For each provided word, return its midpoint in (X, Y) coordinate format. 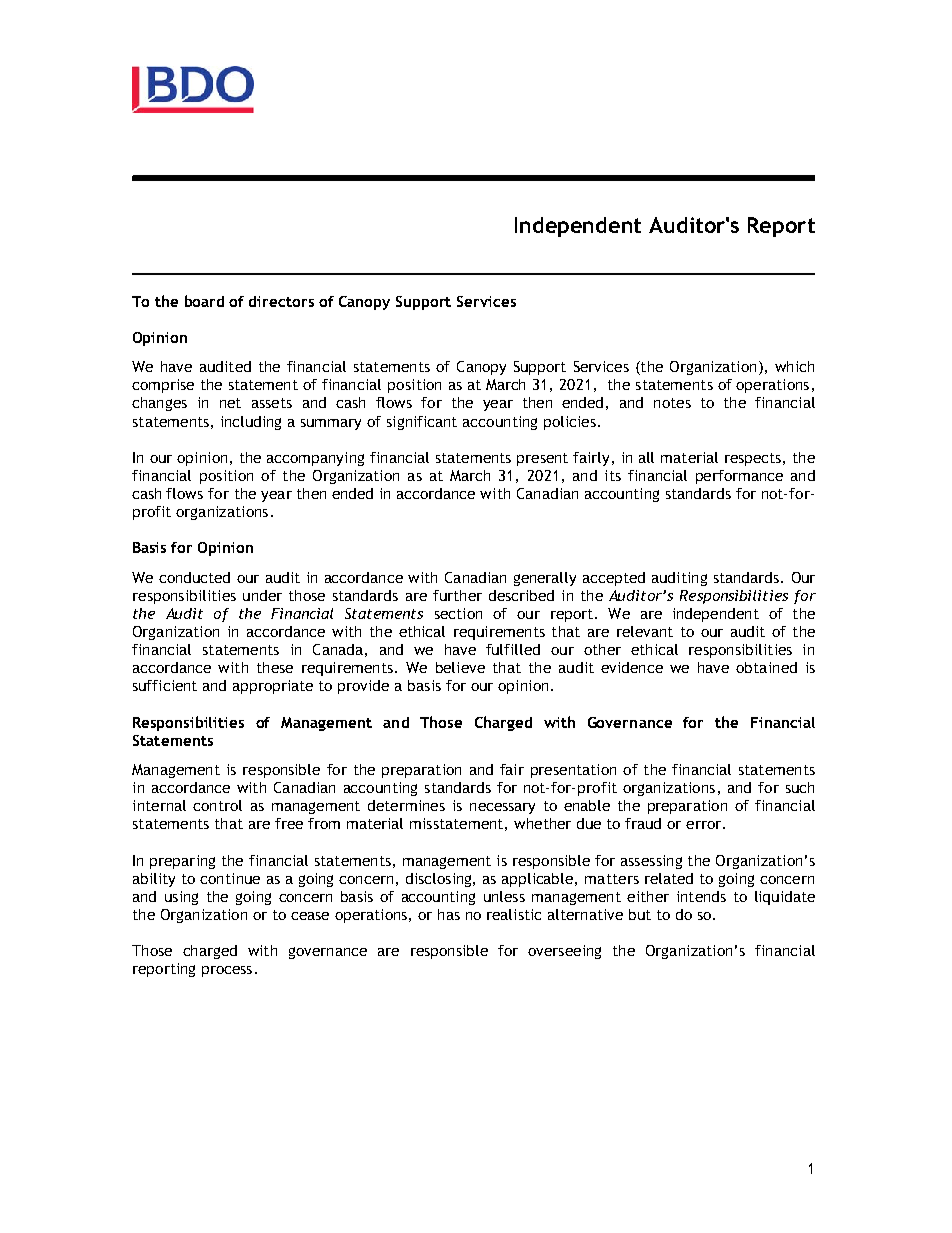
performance (739, 477)
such (800, 787)
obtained (766, 667)
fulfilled (513, 649)
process (227, 971)
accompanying (315, 459)
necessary (502, 808)
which (794, 366)
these (275, 667)
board (204, 301)
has (449, 914)
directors (281, 301)
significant (422, 423)
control (217, 805)
